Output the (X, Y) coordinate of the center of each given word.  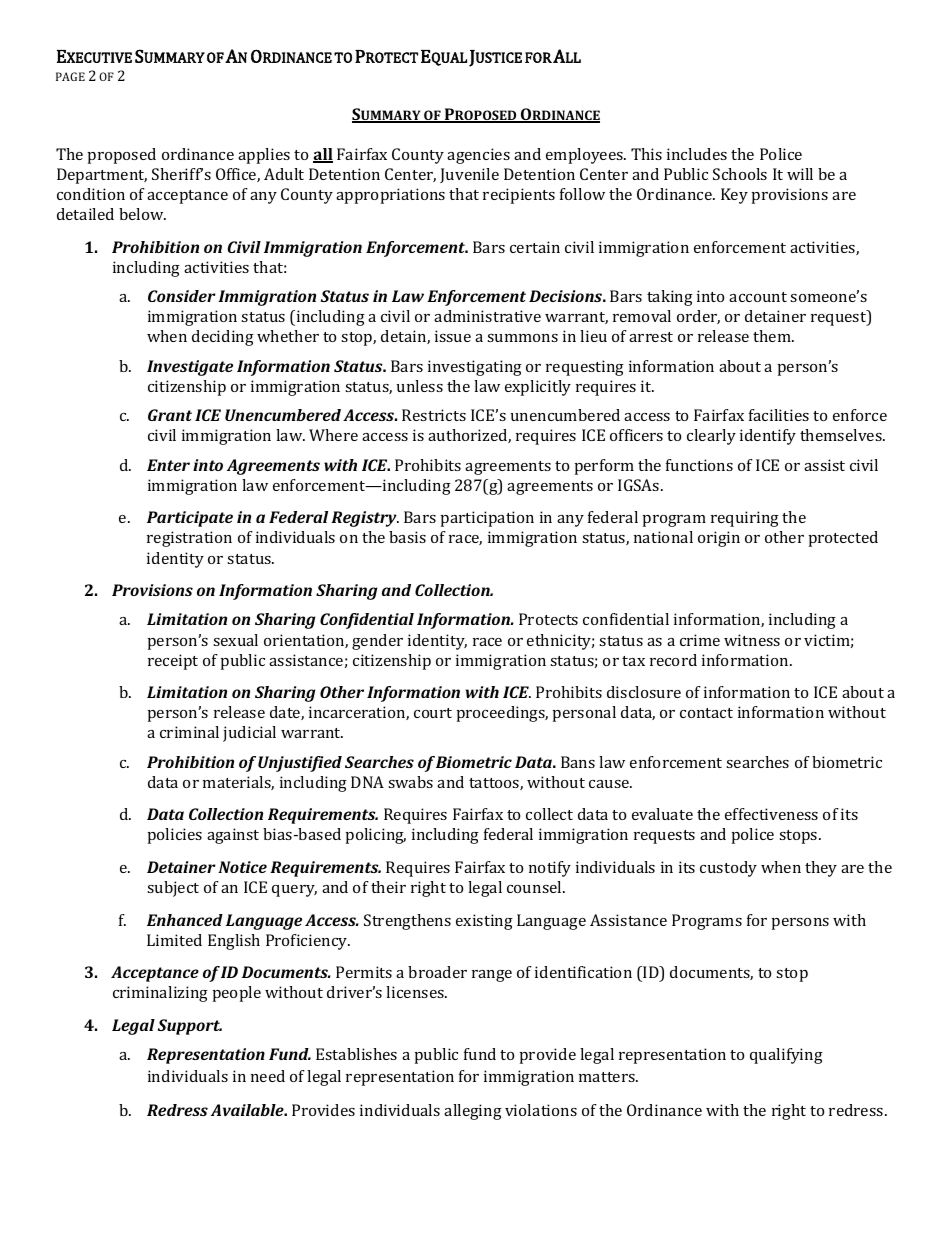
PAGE (70, 76)
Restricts (434, 415)
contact (706, 713)
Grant (170, 415)
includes (697, 154)
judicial (249, 734)
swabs (410, 782)
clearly (711, 437)
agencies (478, 156)
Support (190, 1027)
